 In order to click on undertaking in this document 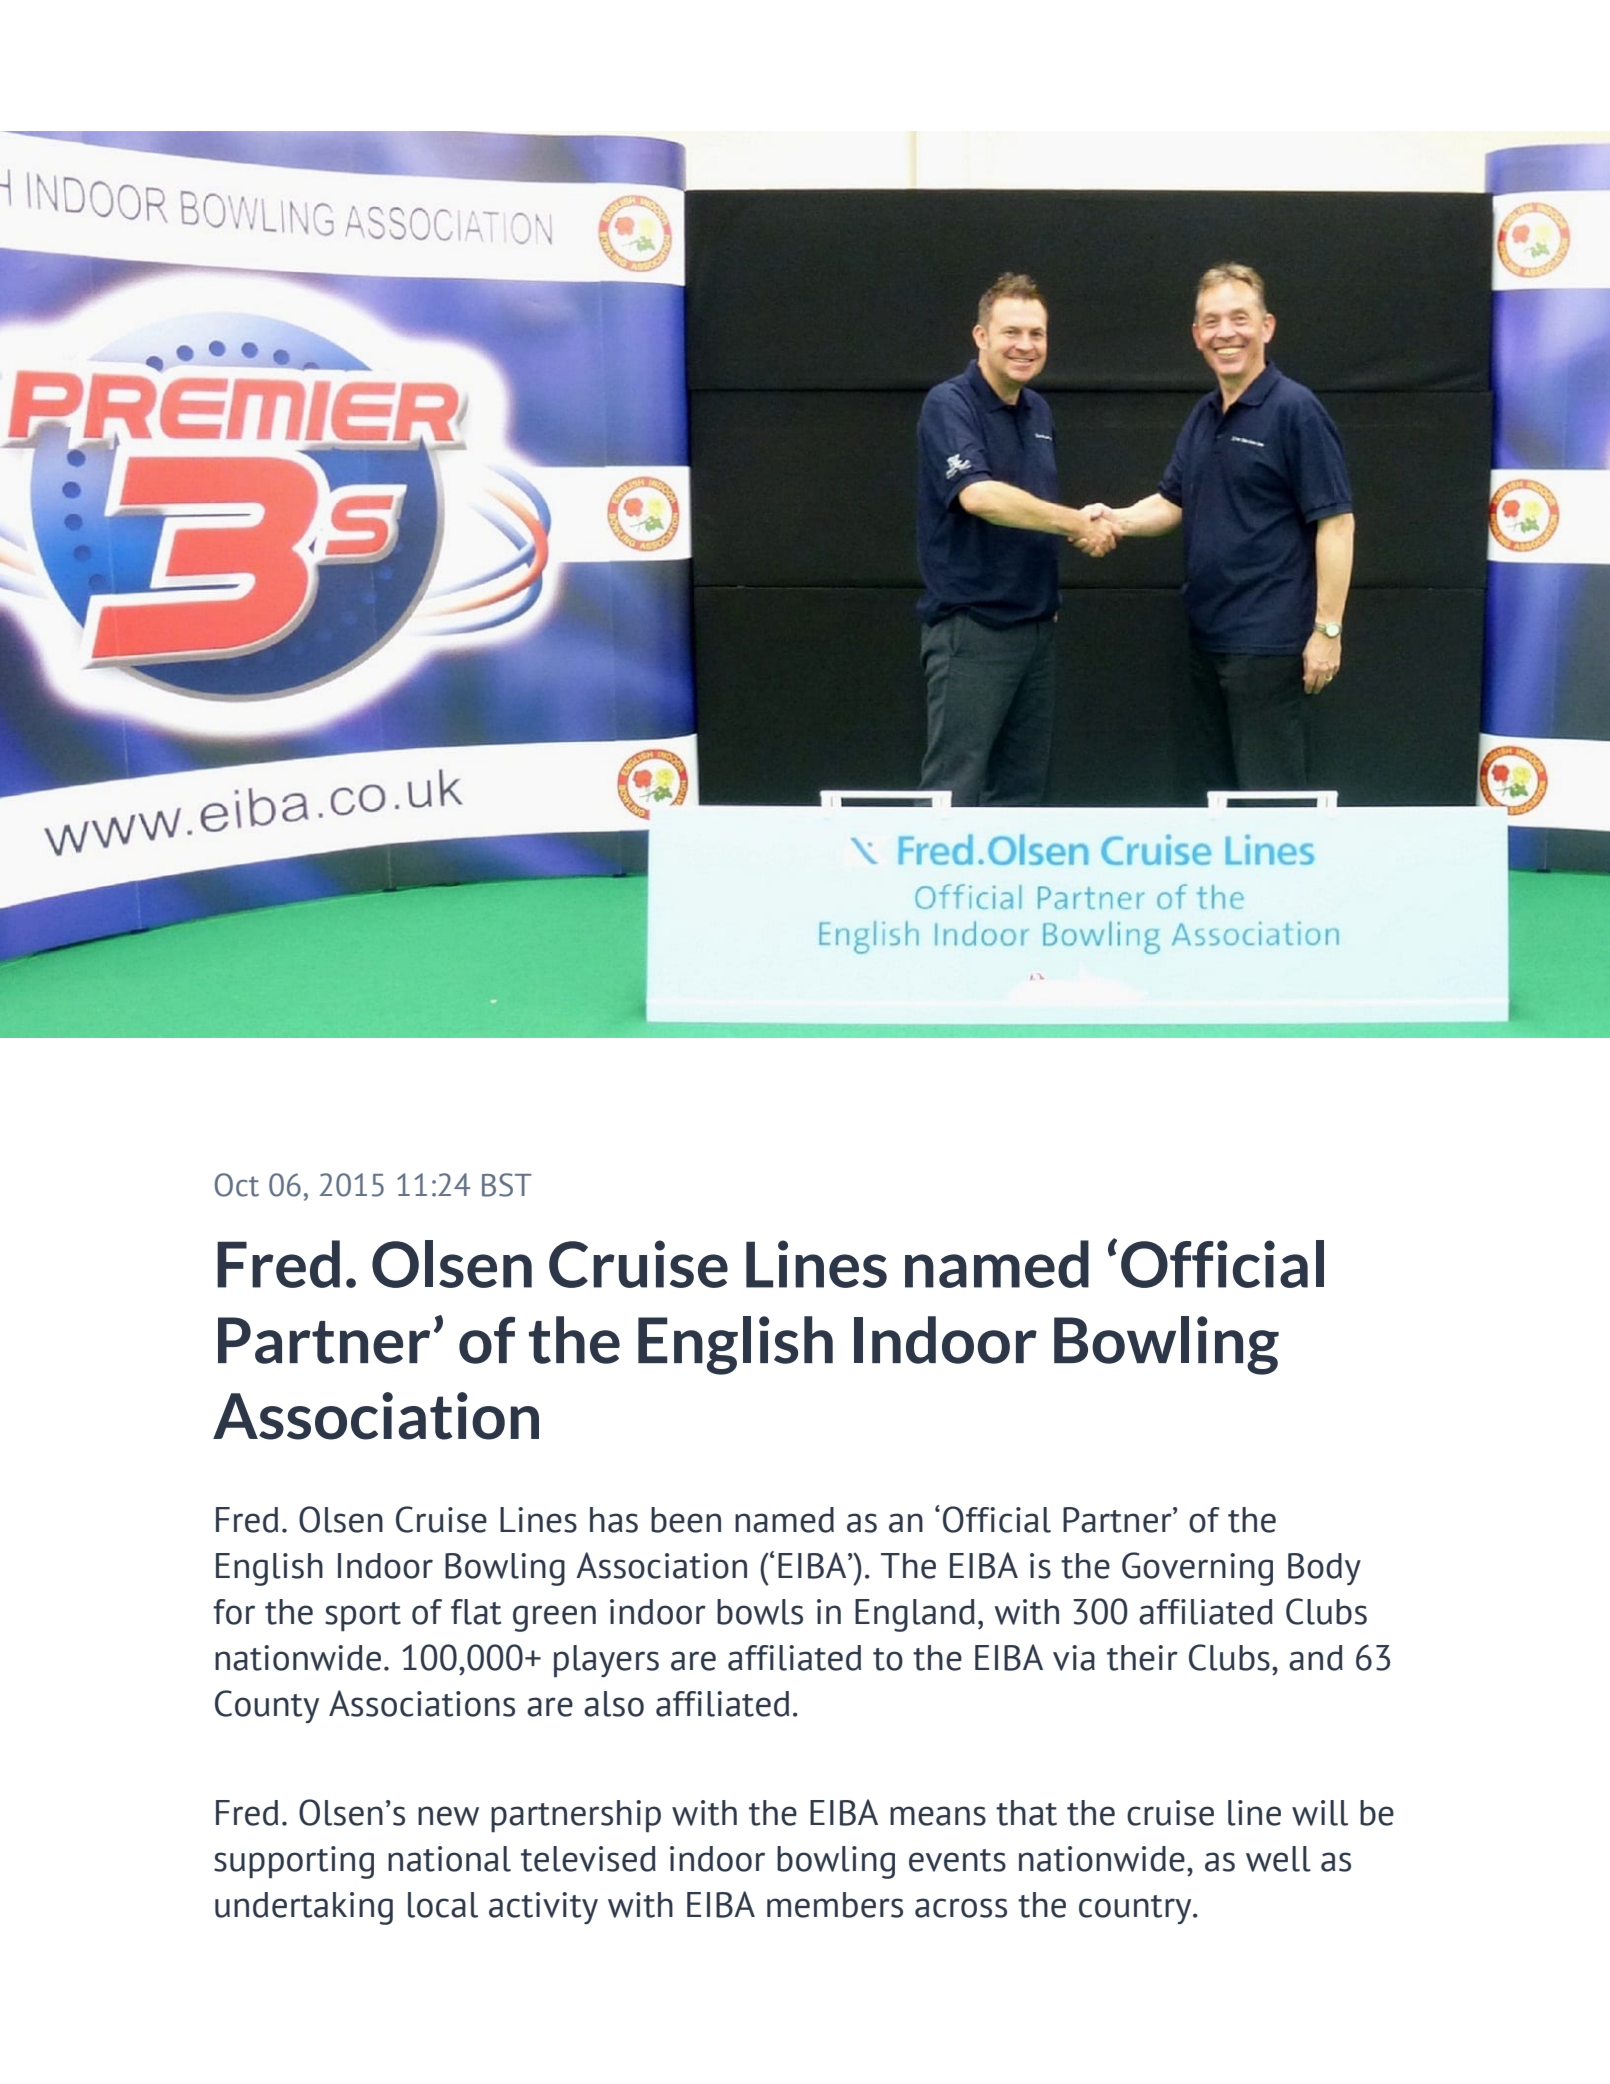, I will do `click(304, 1908)`.
